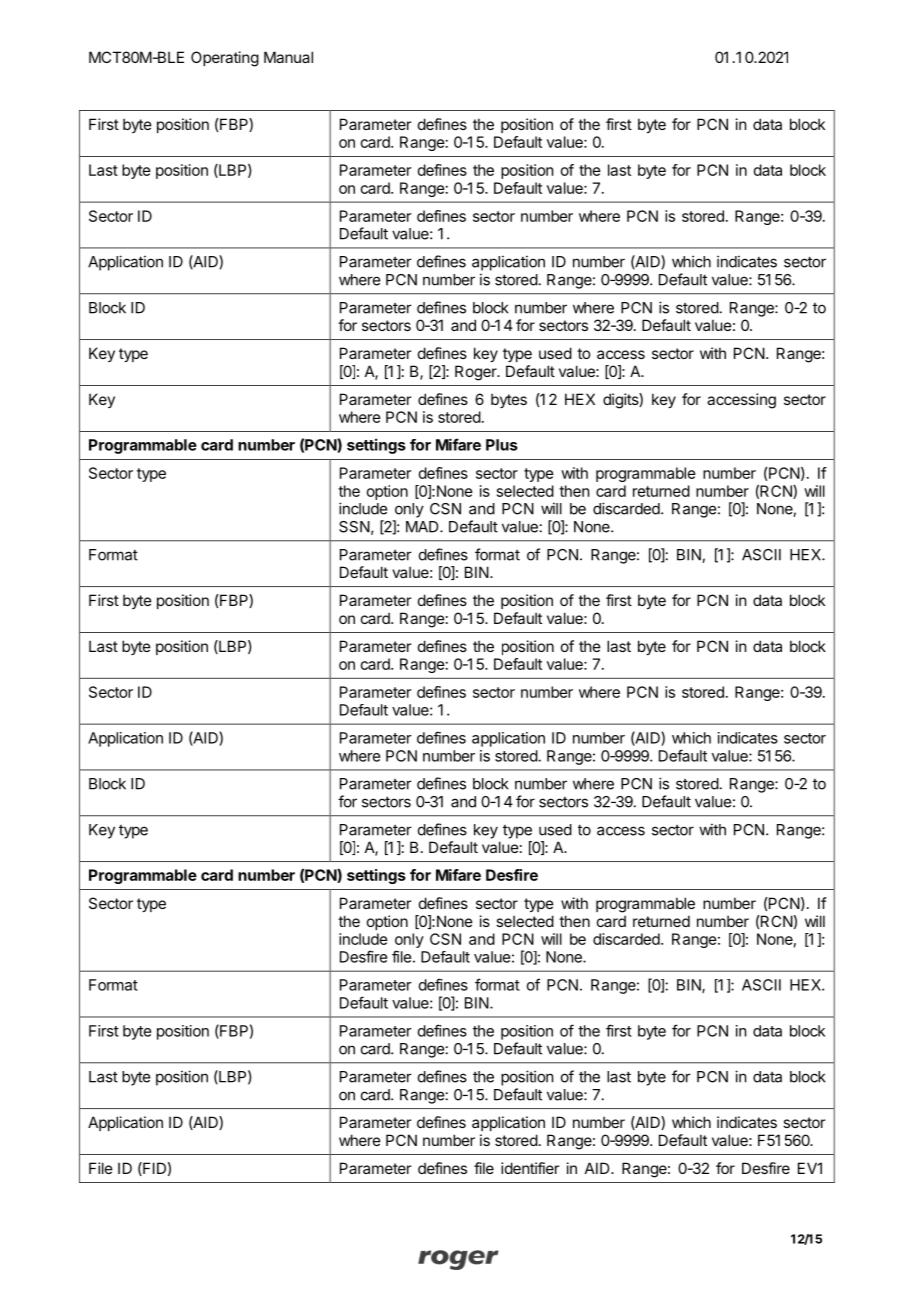  Describe the element at coordinates (530, 1168) in the screenshot. I see `identifier` at that location.
